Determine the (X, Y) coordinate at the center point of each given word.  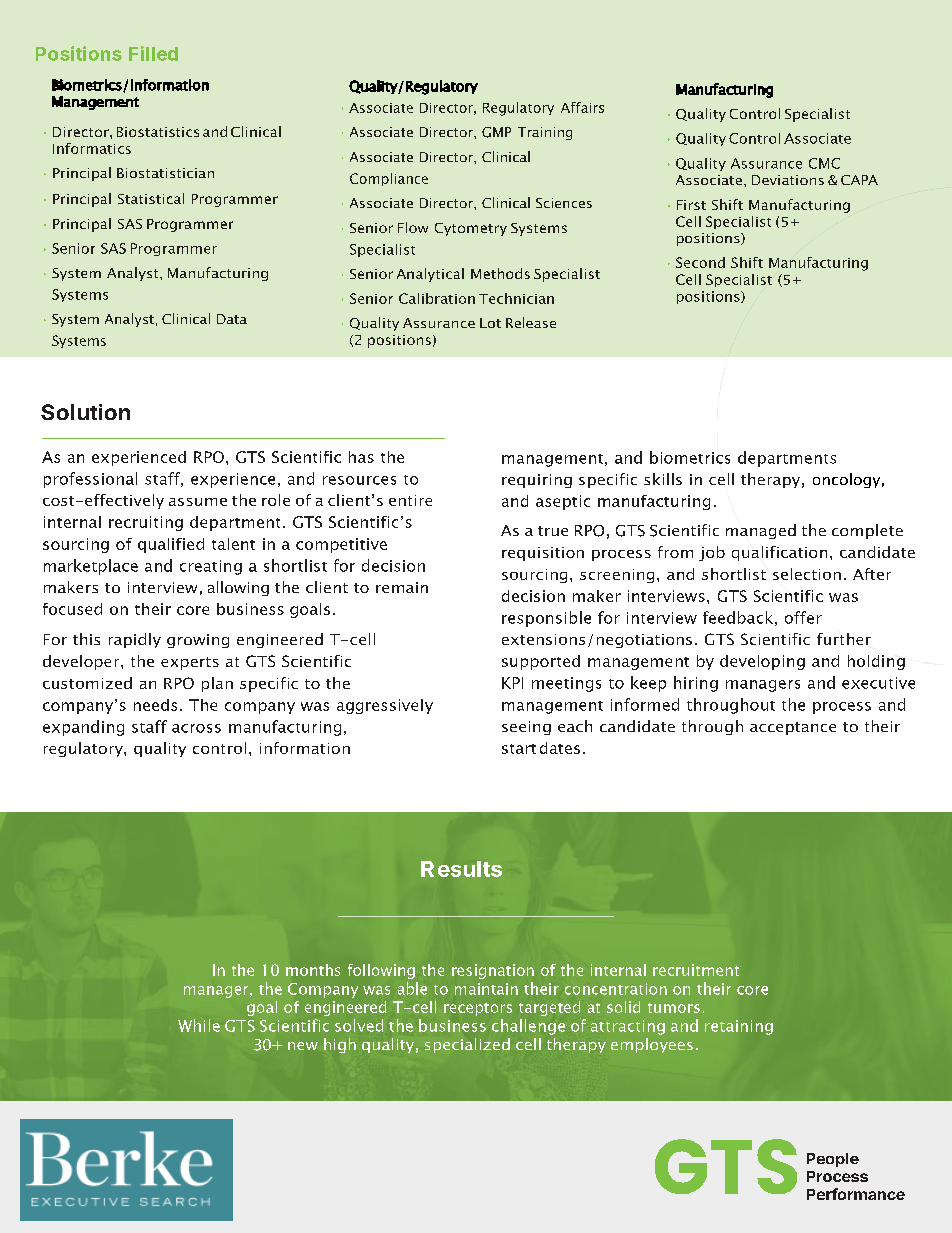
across (196, 728)
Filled (153, 53)
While (199, 1025)
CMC (824, 163)
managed (761, 531)
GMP (496, 132)
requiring (537, 481)
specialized (467, 1045)
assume (198, 502)
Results (461, 869)
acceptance (793, 728)
